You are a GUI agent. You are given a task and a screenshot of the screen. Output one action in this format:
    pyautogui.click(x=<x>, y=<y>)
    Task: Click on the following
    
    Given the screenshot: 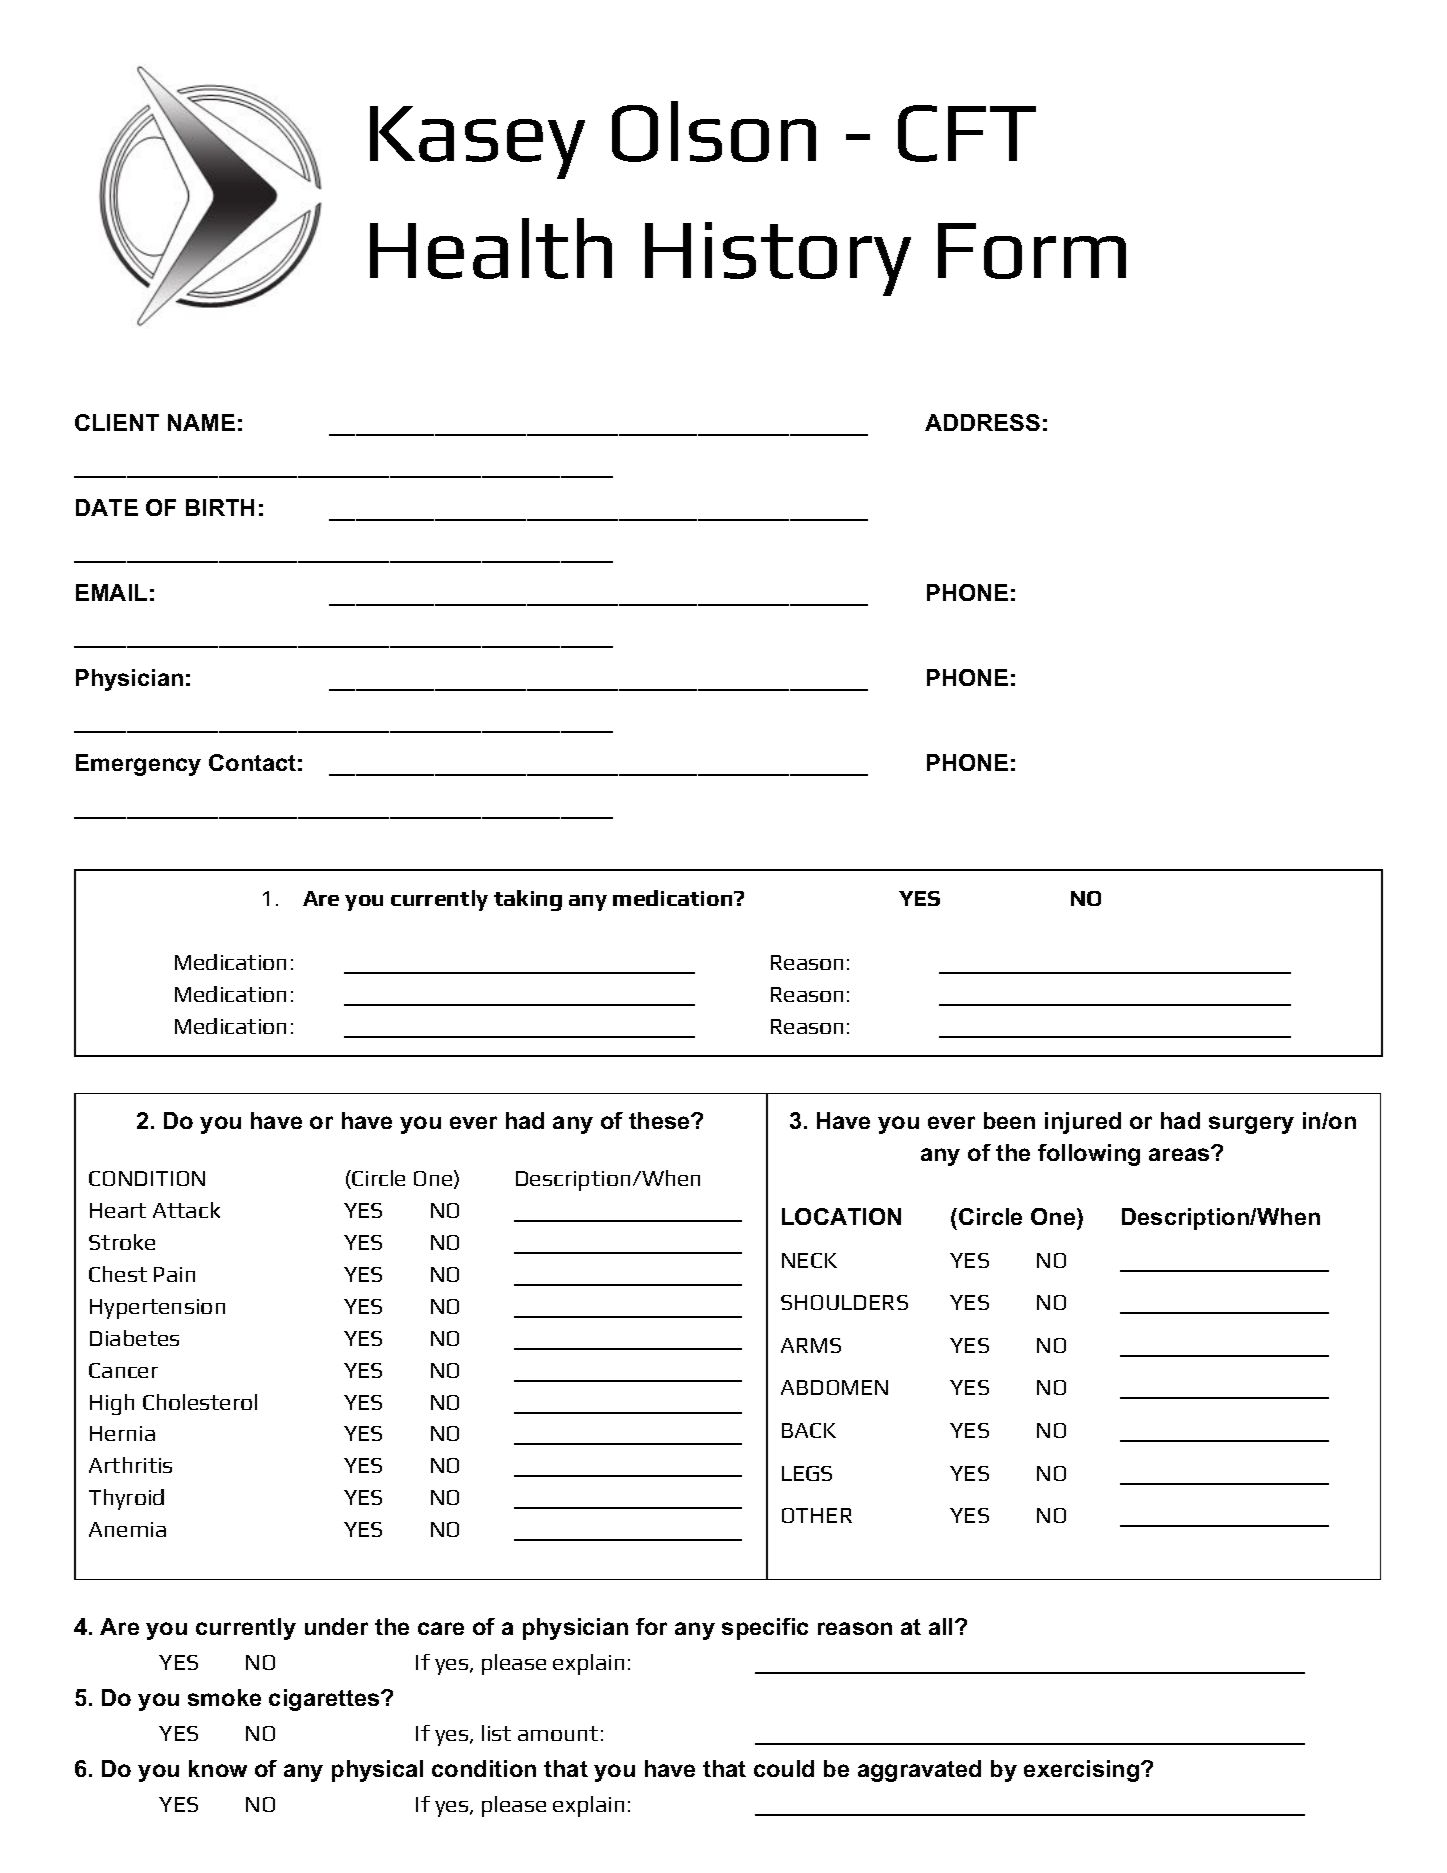 What is the action you would take?
    pyautogui.click(x=1089, y=1155)
